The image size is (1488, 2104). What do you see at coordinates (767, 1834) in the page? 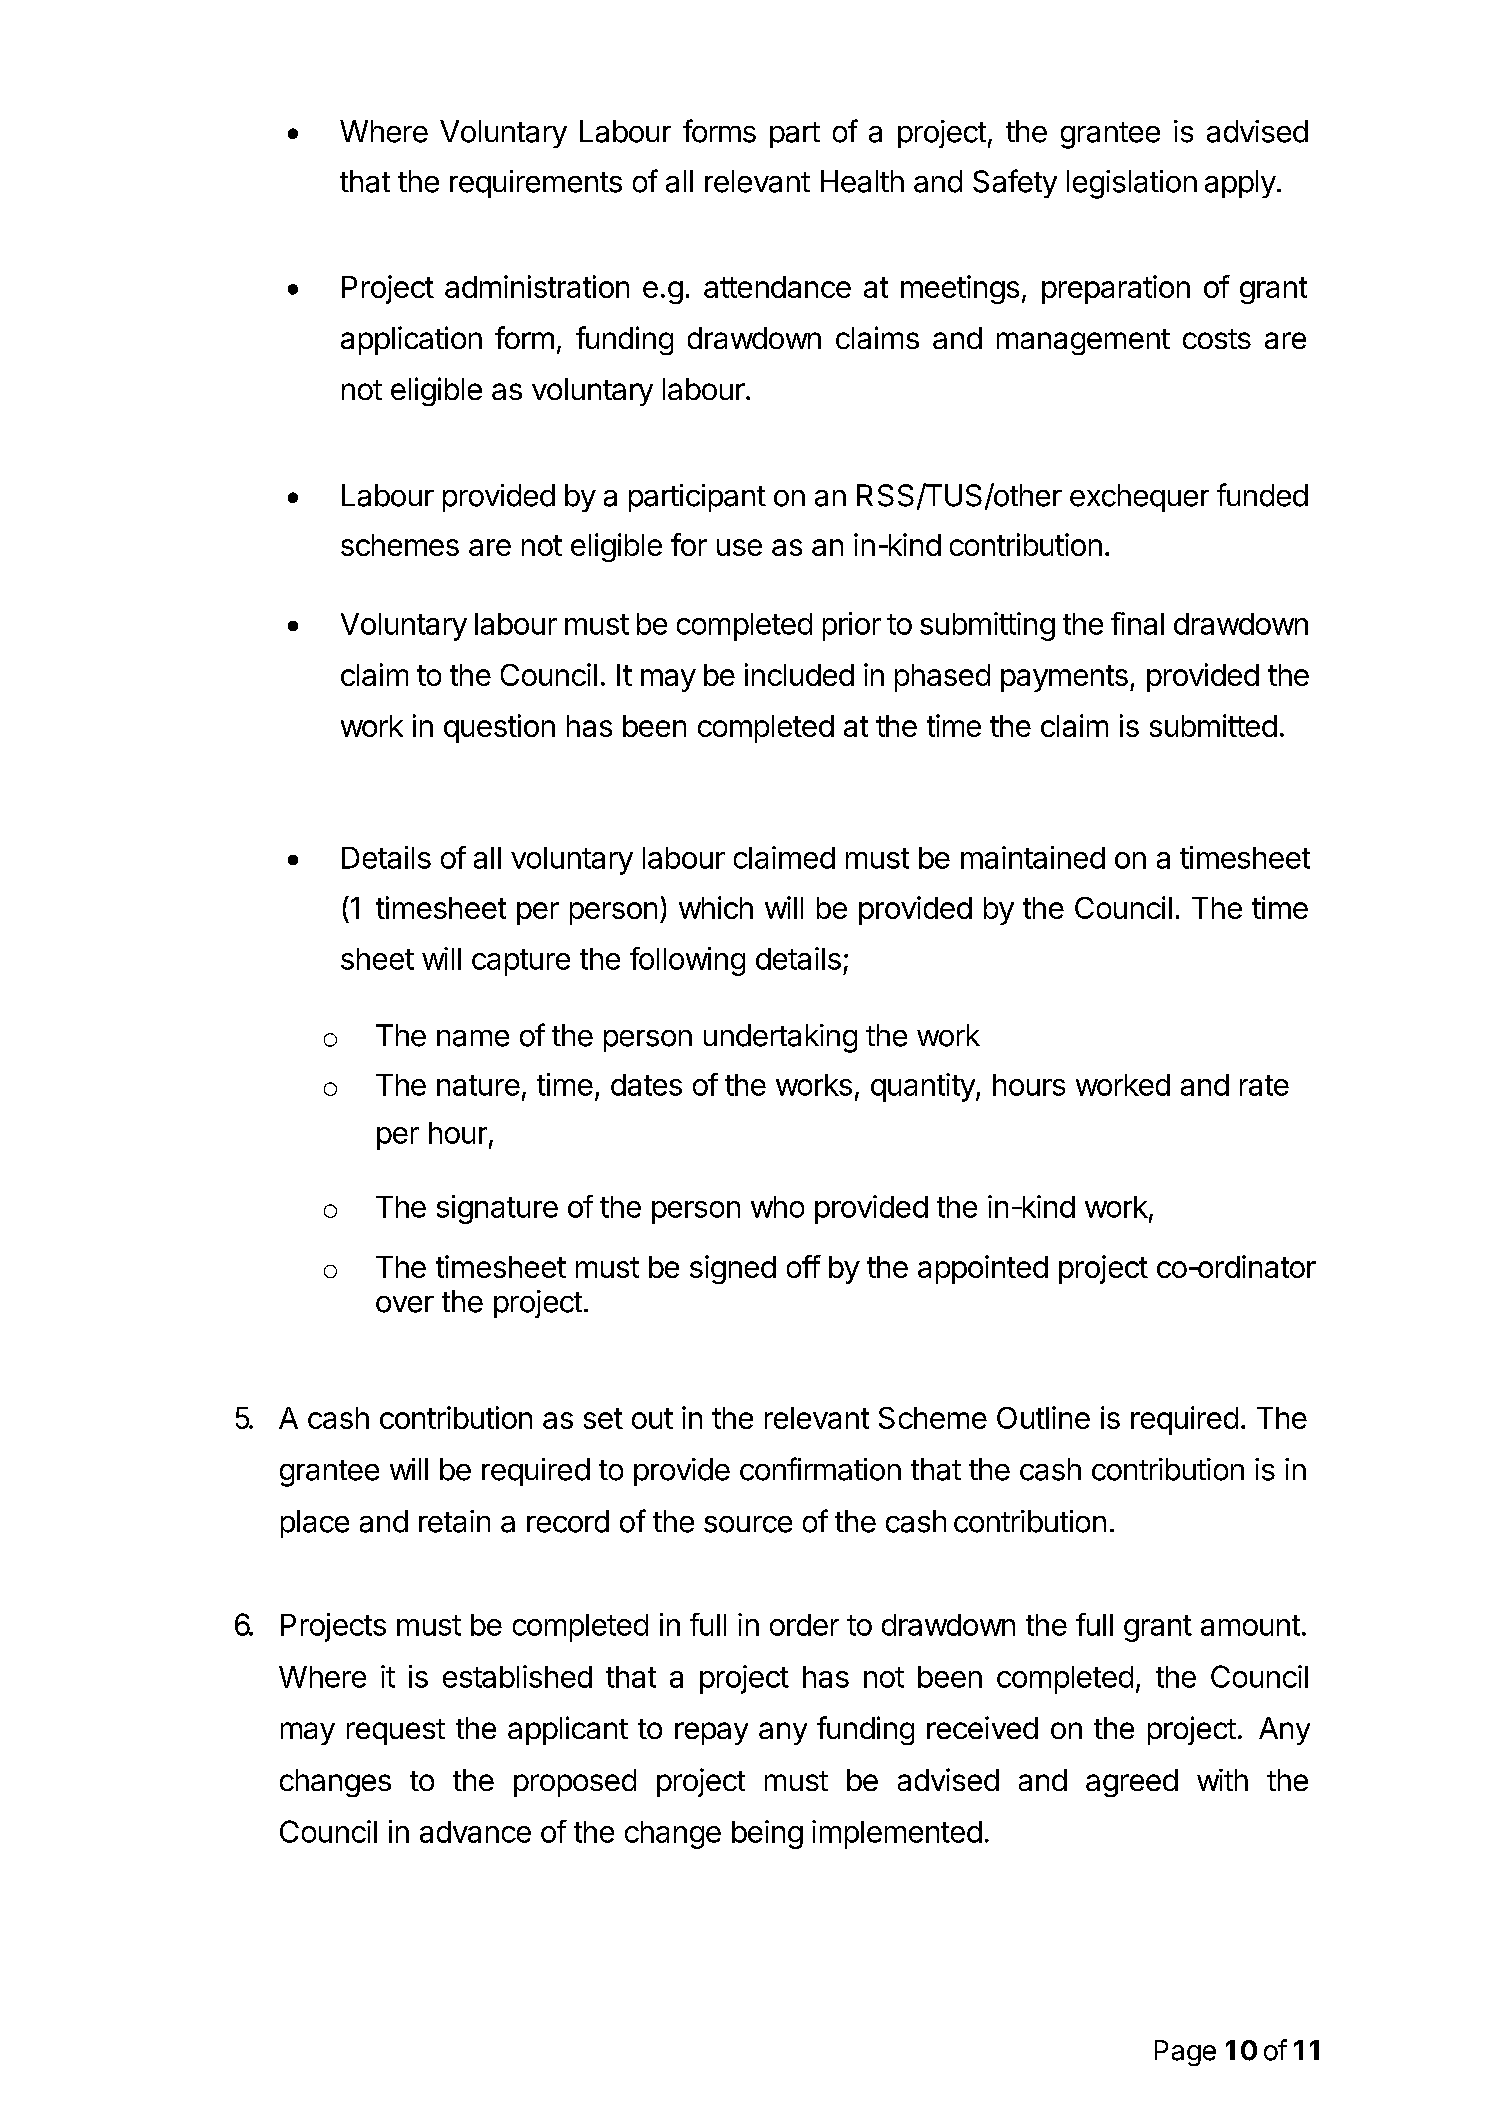
I see `being` at bounding box center [767, 1834].
